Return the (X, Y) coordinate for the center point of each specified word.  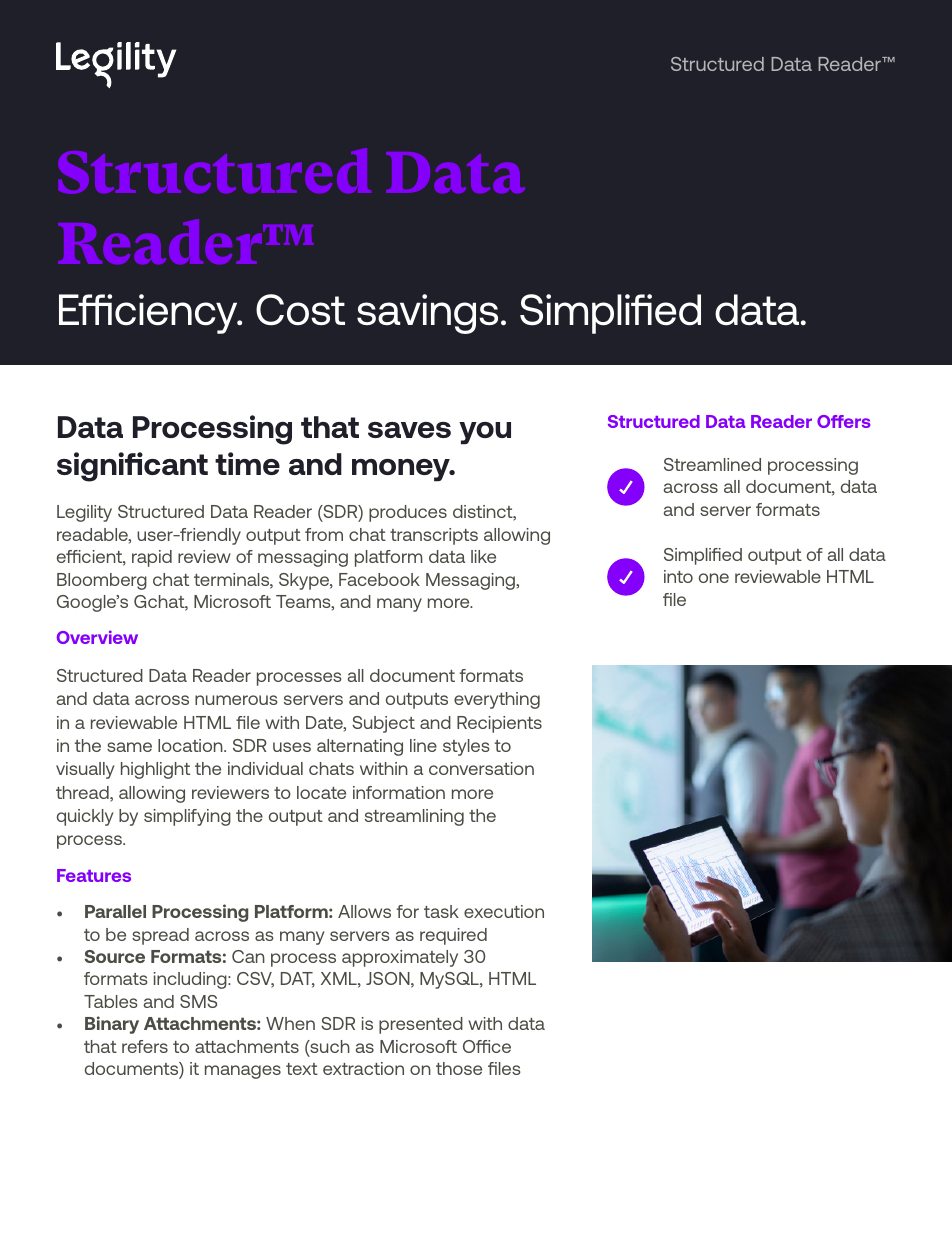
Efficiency (149, 314)
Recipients (499, 724)
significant (132, 467)
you (485, 433)
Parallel (115, 911)
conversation (481, 768)
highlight (155, 770)
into (678, 576)
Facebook (379, 579)
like (483, 556)
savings (427, 314)
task (441, 911)
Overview (97, 637)
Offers (843, 421)
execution (504, 911)
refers (145, 1046)
